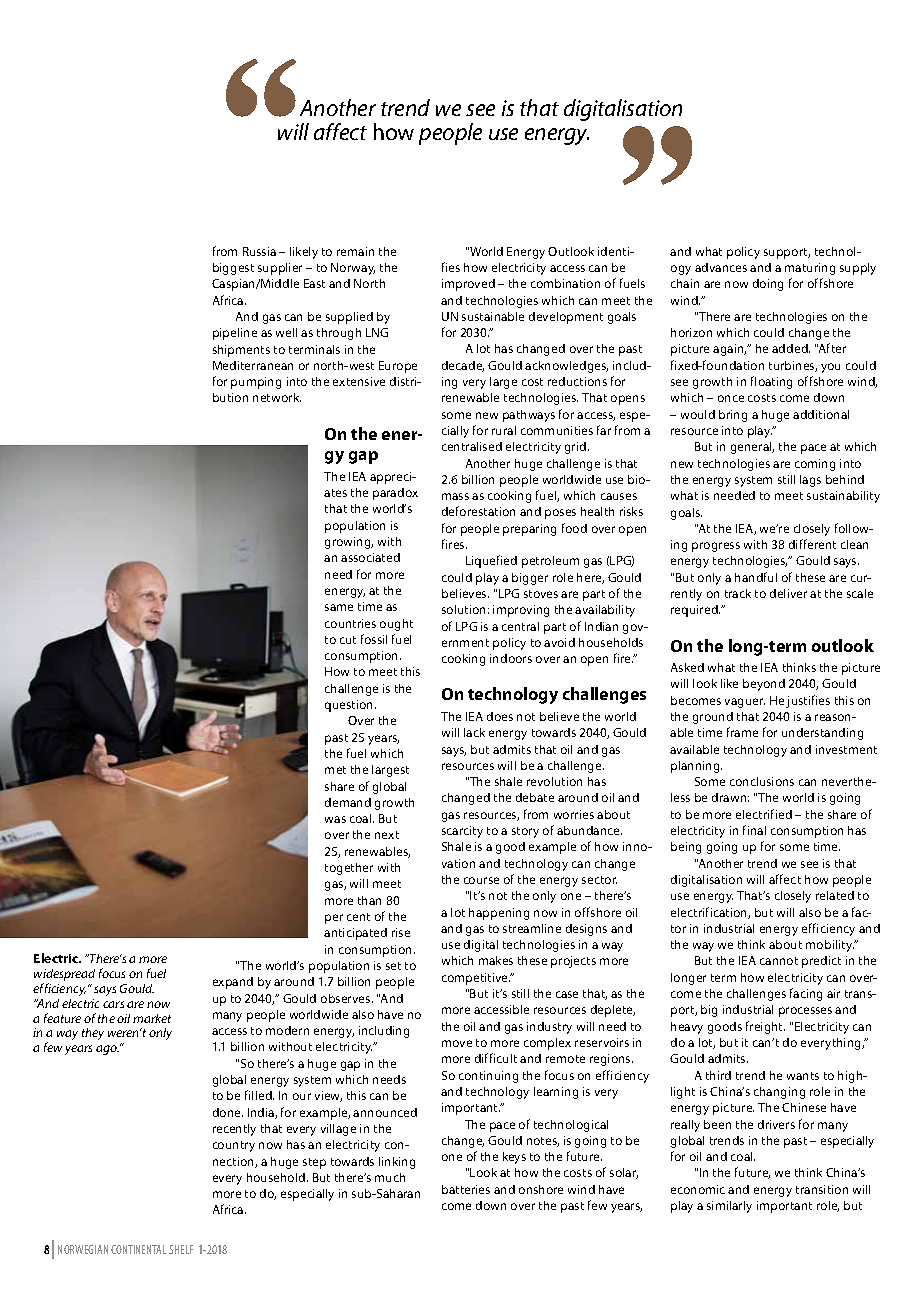 This document has height=1290, width=924. Describe the element at coordinates (339, 607) in the document. I see `same` at that location.
